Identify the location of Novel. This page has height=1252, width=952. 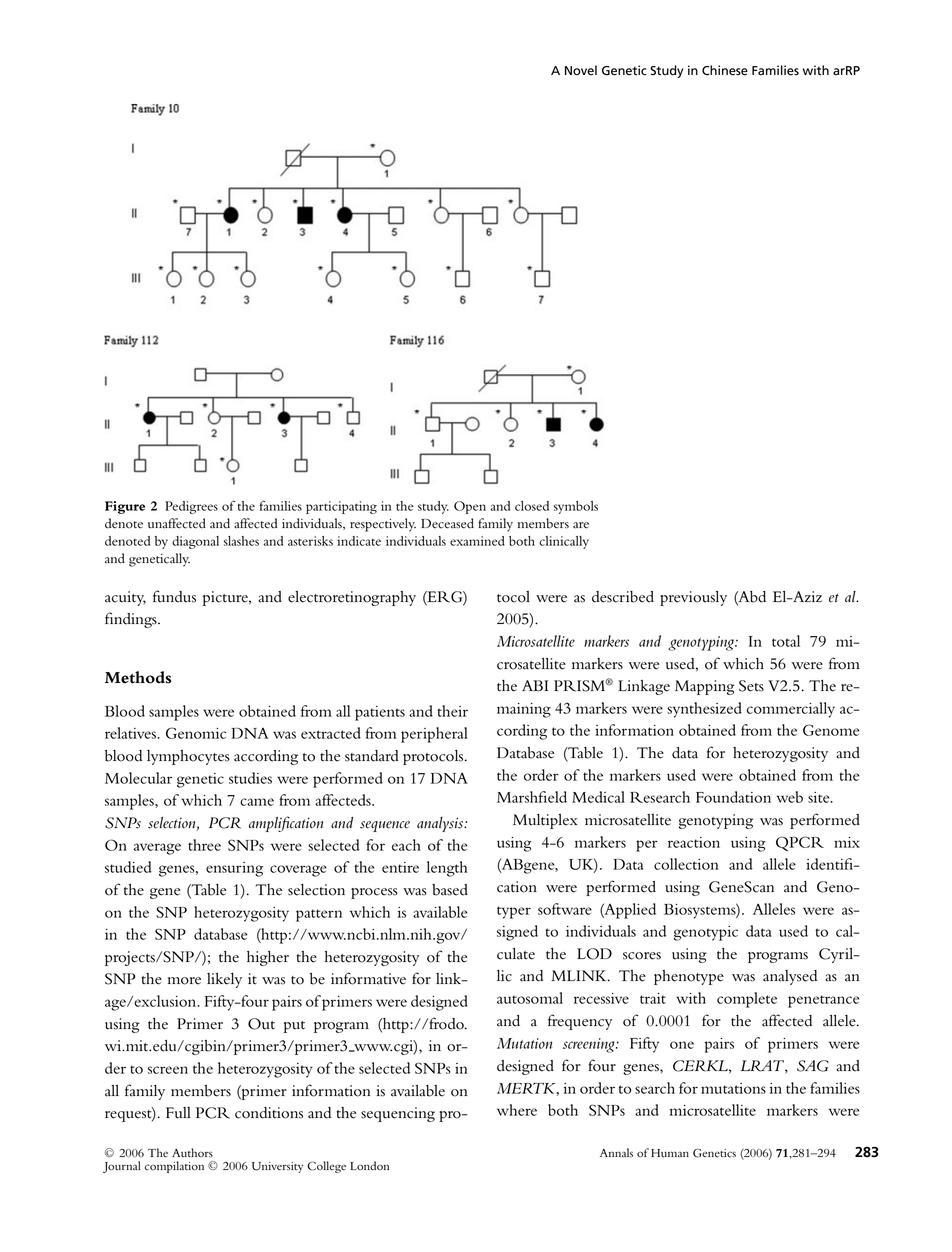
(581, 70).
